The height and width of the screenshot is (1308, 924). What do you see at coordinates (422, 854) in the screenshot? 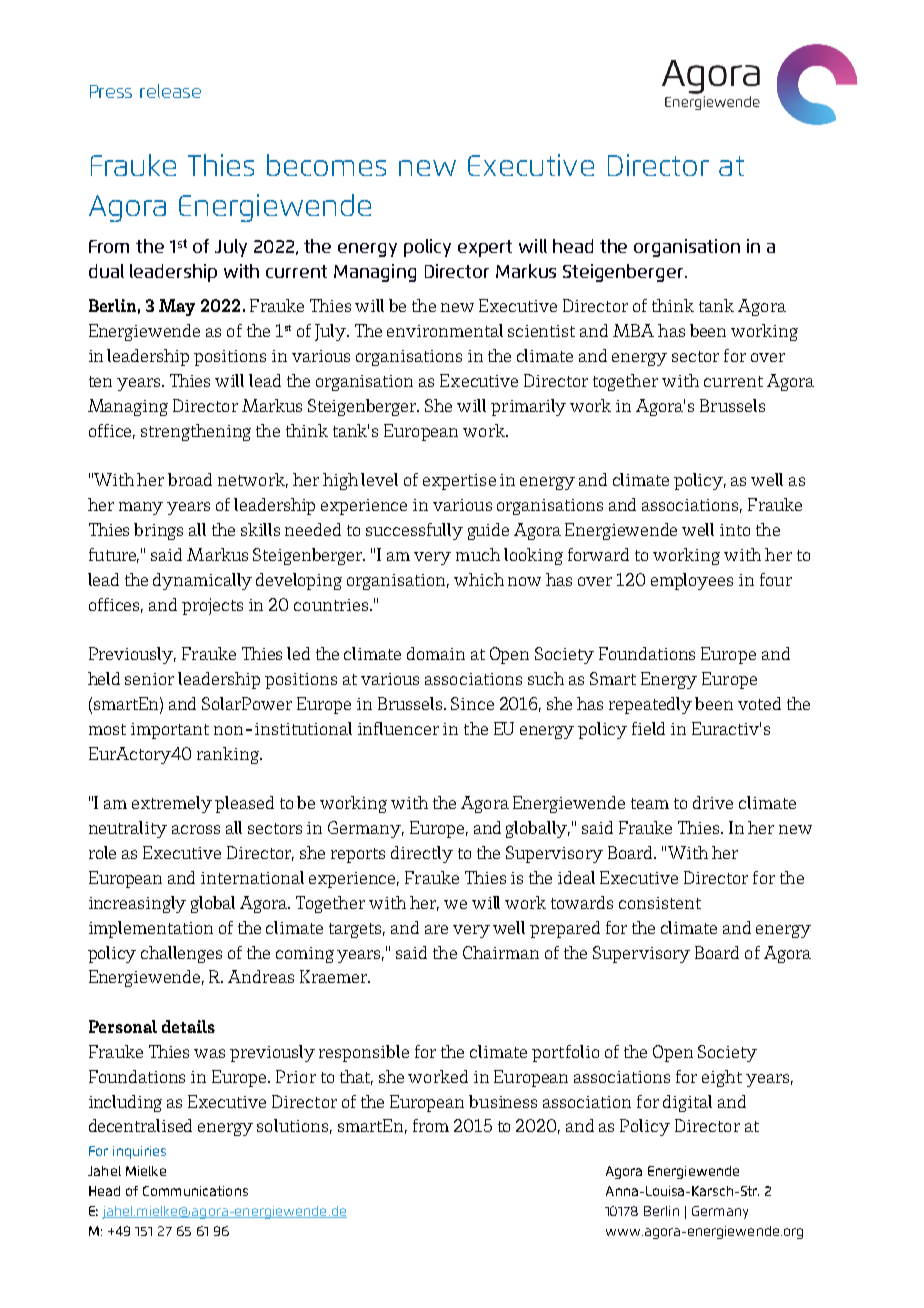
I see `directly` at bounding box center [422, 854].
